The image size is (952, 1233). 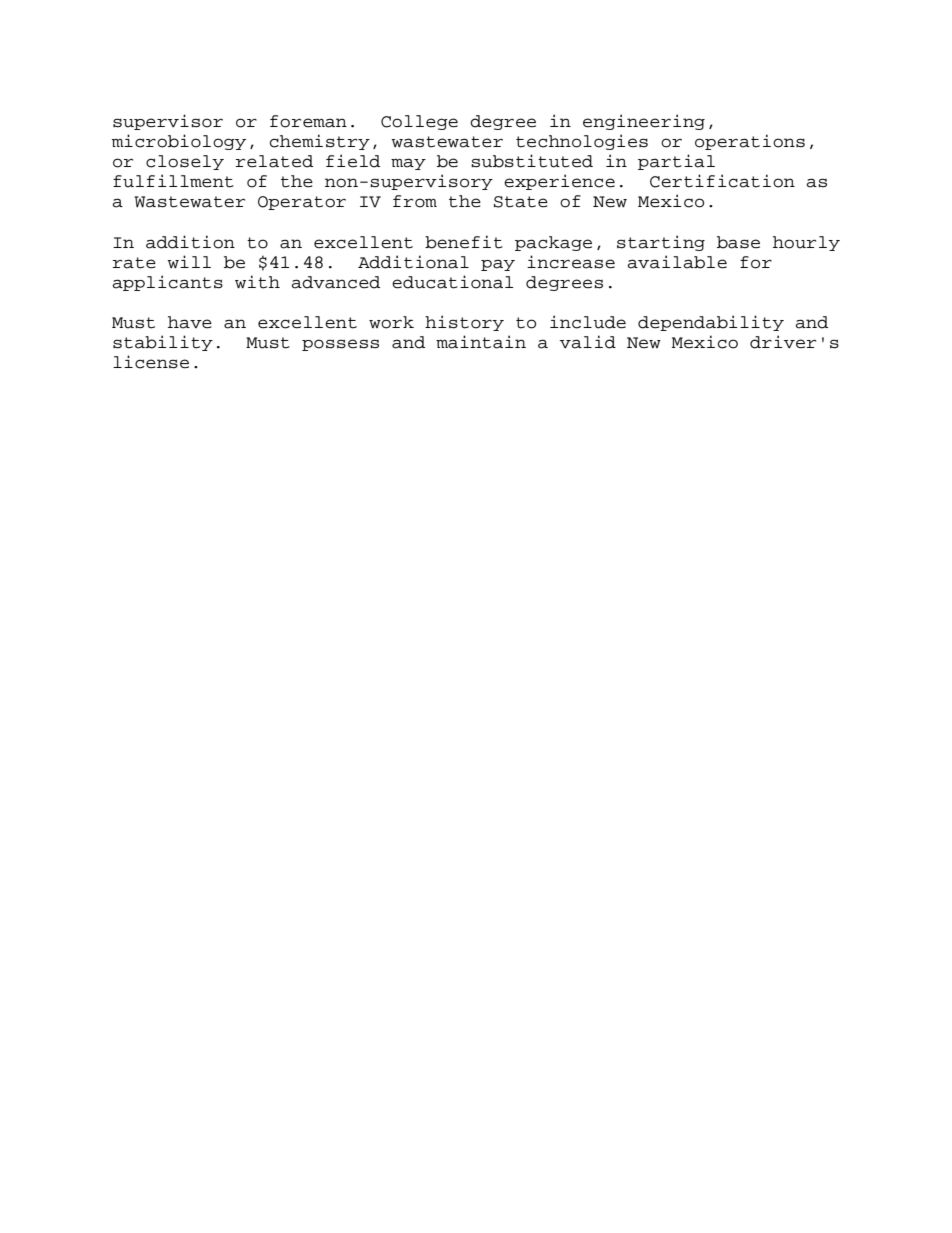 What do you see at coordinates (163, 343) in the screenshot?
I see `stability` at bounding box center [163, 343].
